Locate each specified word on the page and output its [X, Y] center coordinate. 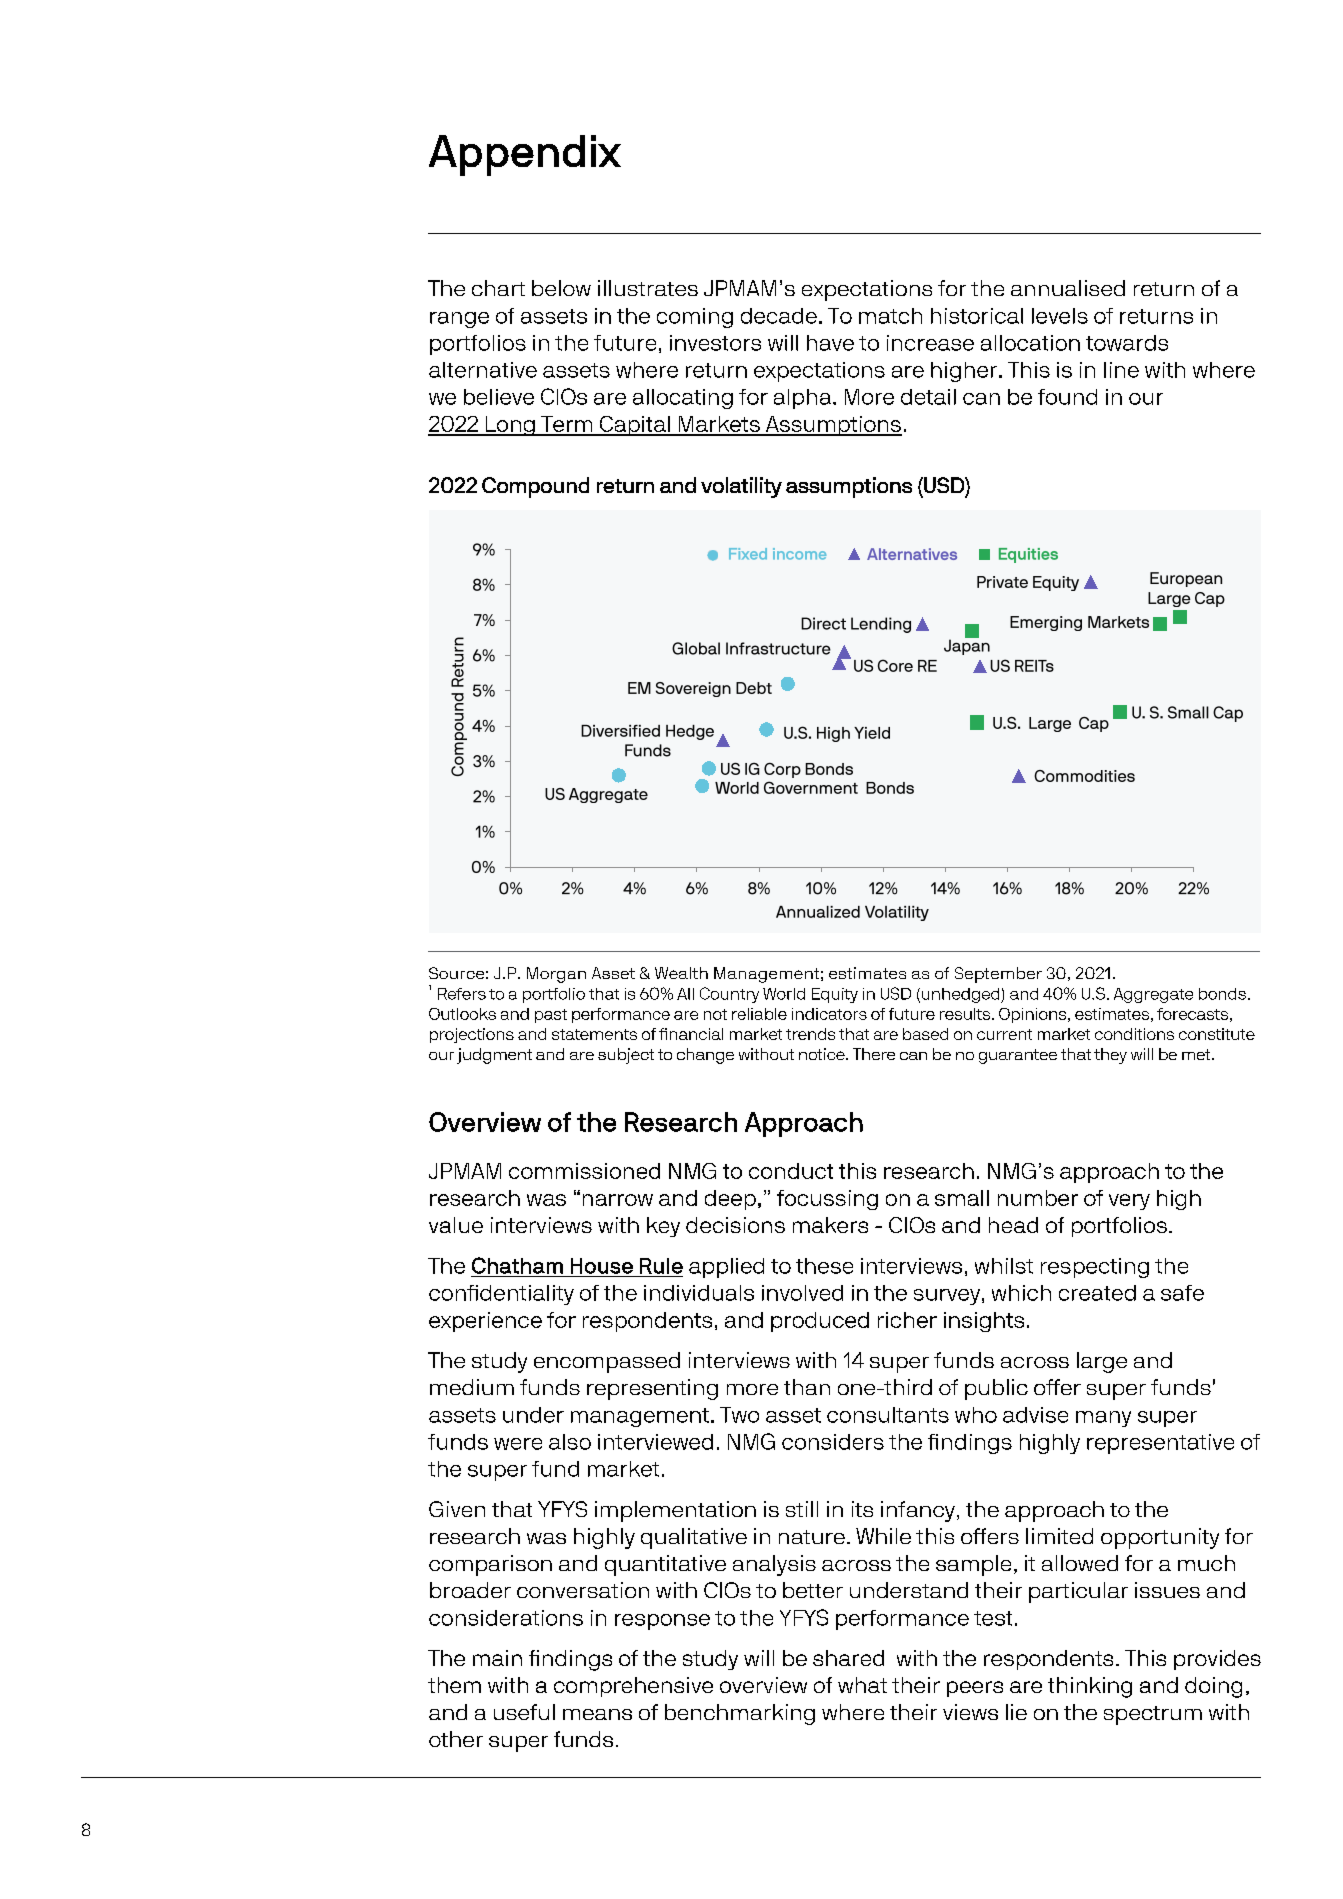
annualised [1068, 288]
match [890, 316]
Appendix [525, 155]
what [862, 1685]
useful [524, 1712]
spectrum [1153, 1715]
